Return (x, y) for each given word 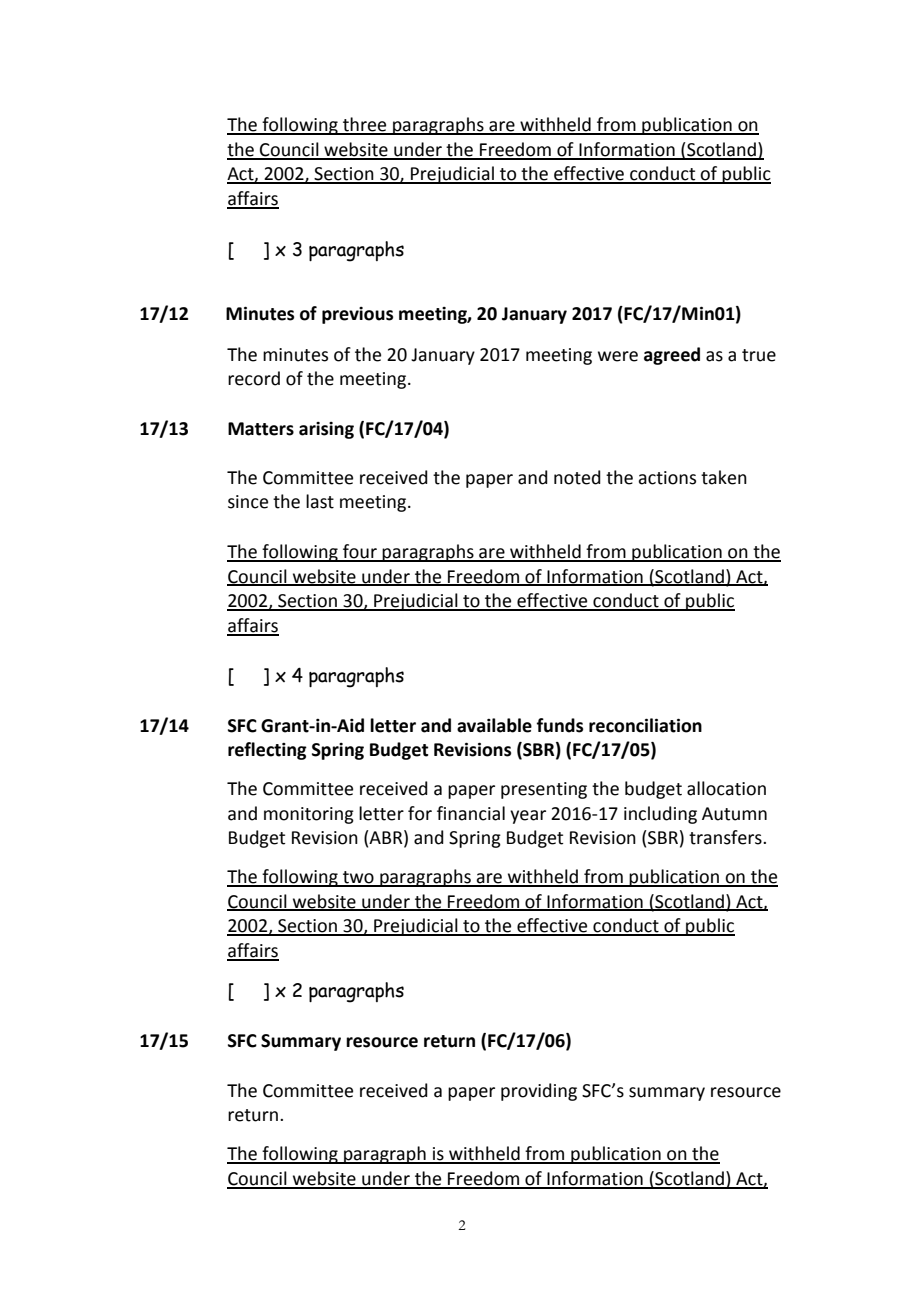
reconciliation (645, 725)
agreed (672, 356)
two (358, 878)
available (494, 725)
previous (357, 315)
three (365, 125)
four (360, 552)
